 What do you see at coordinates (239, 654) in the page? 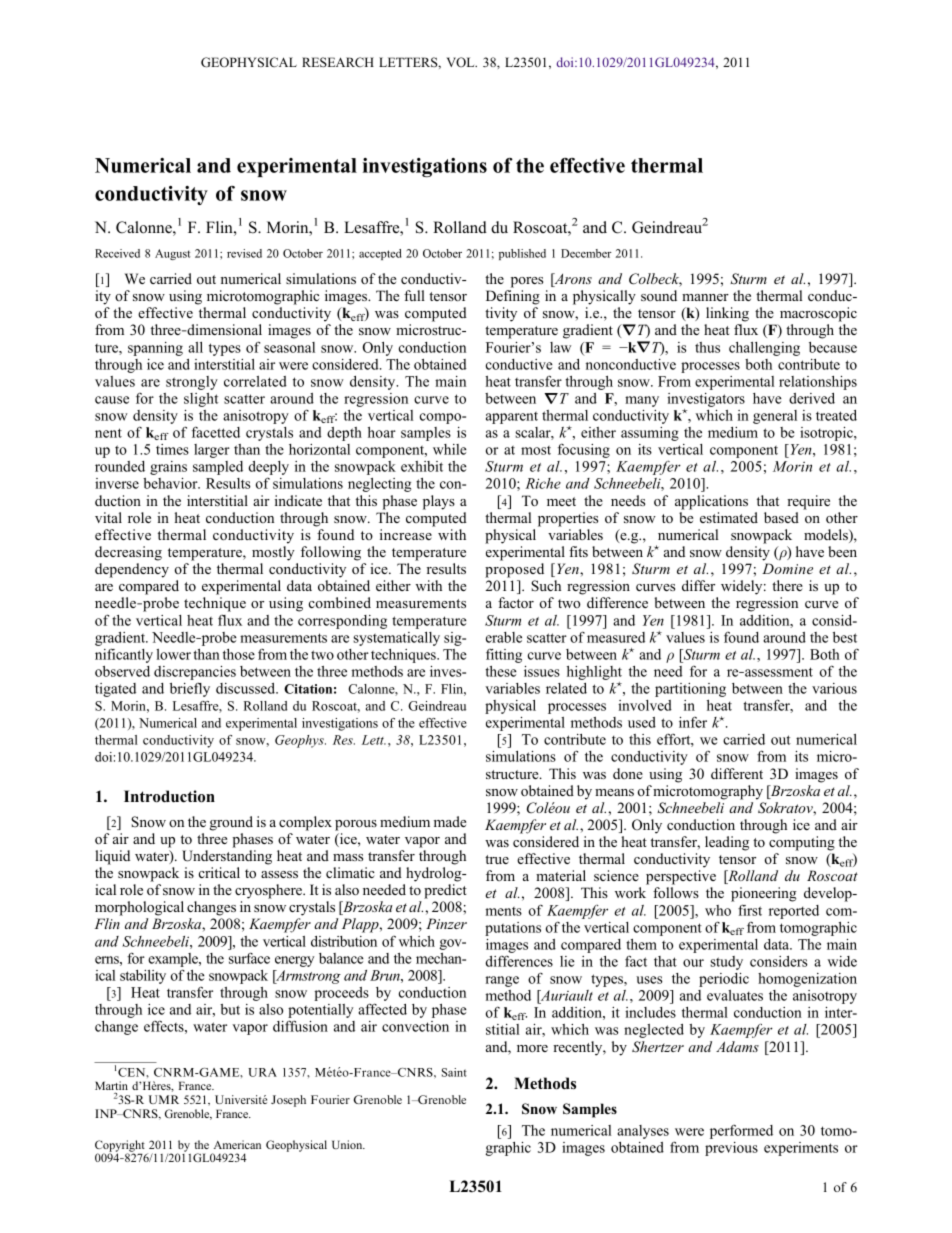
I see `those` at bounding box center [239, 654].
